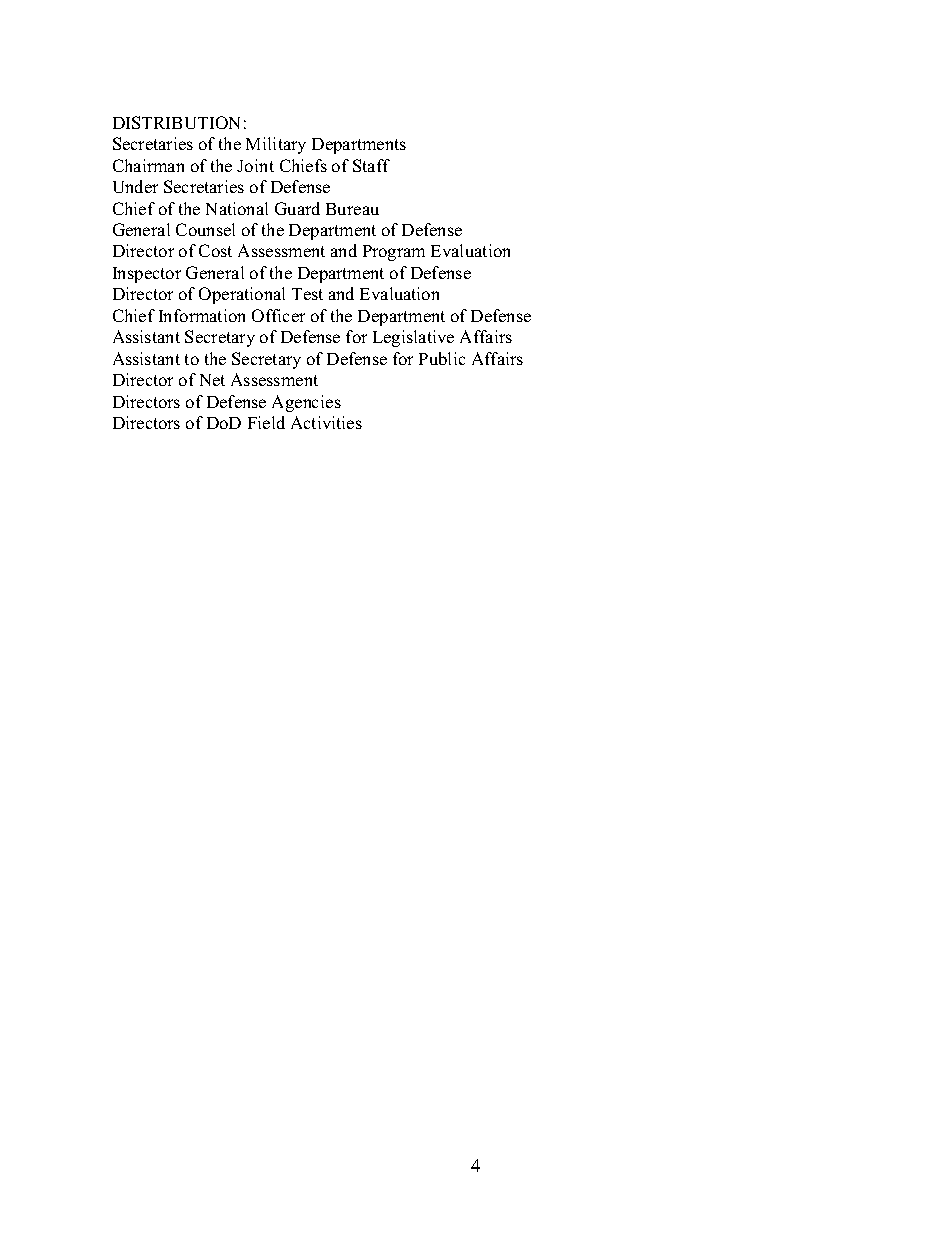  What do you see at coordinates (278, 315) in the screenshot?
I see `Officer` at bounding box center [278, 315].
